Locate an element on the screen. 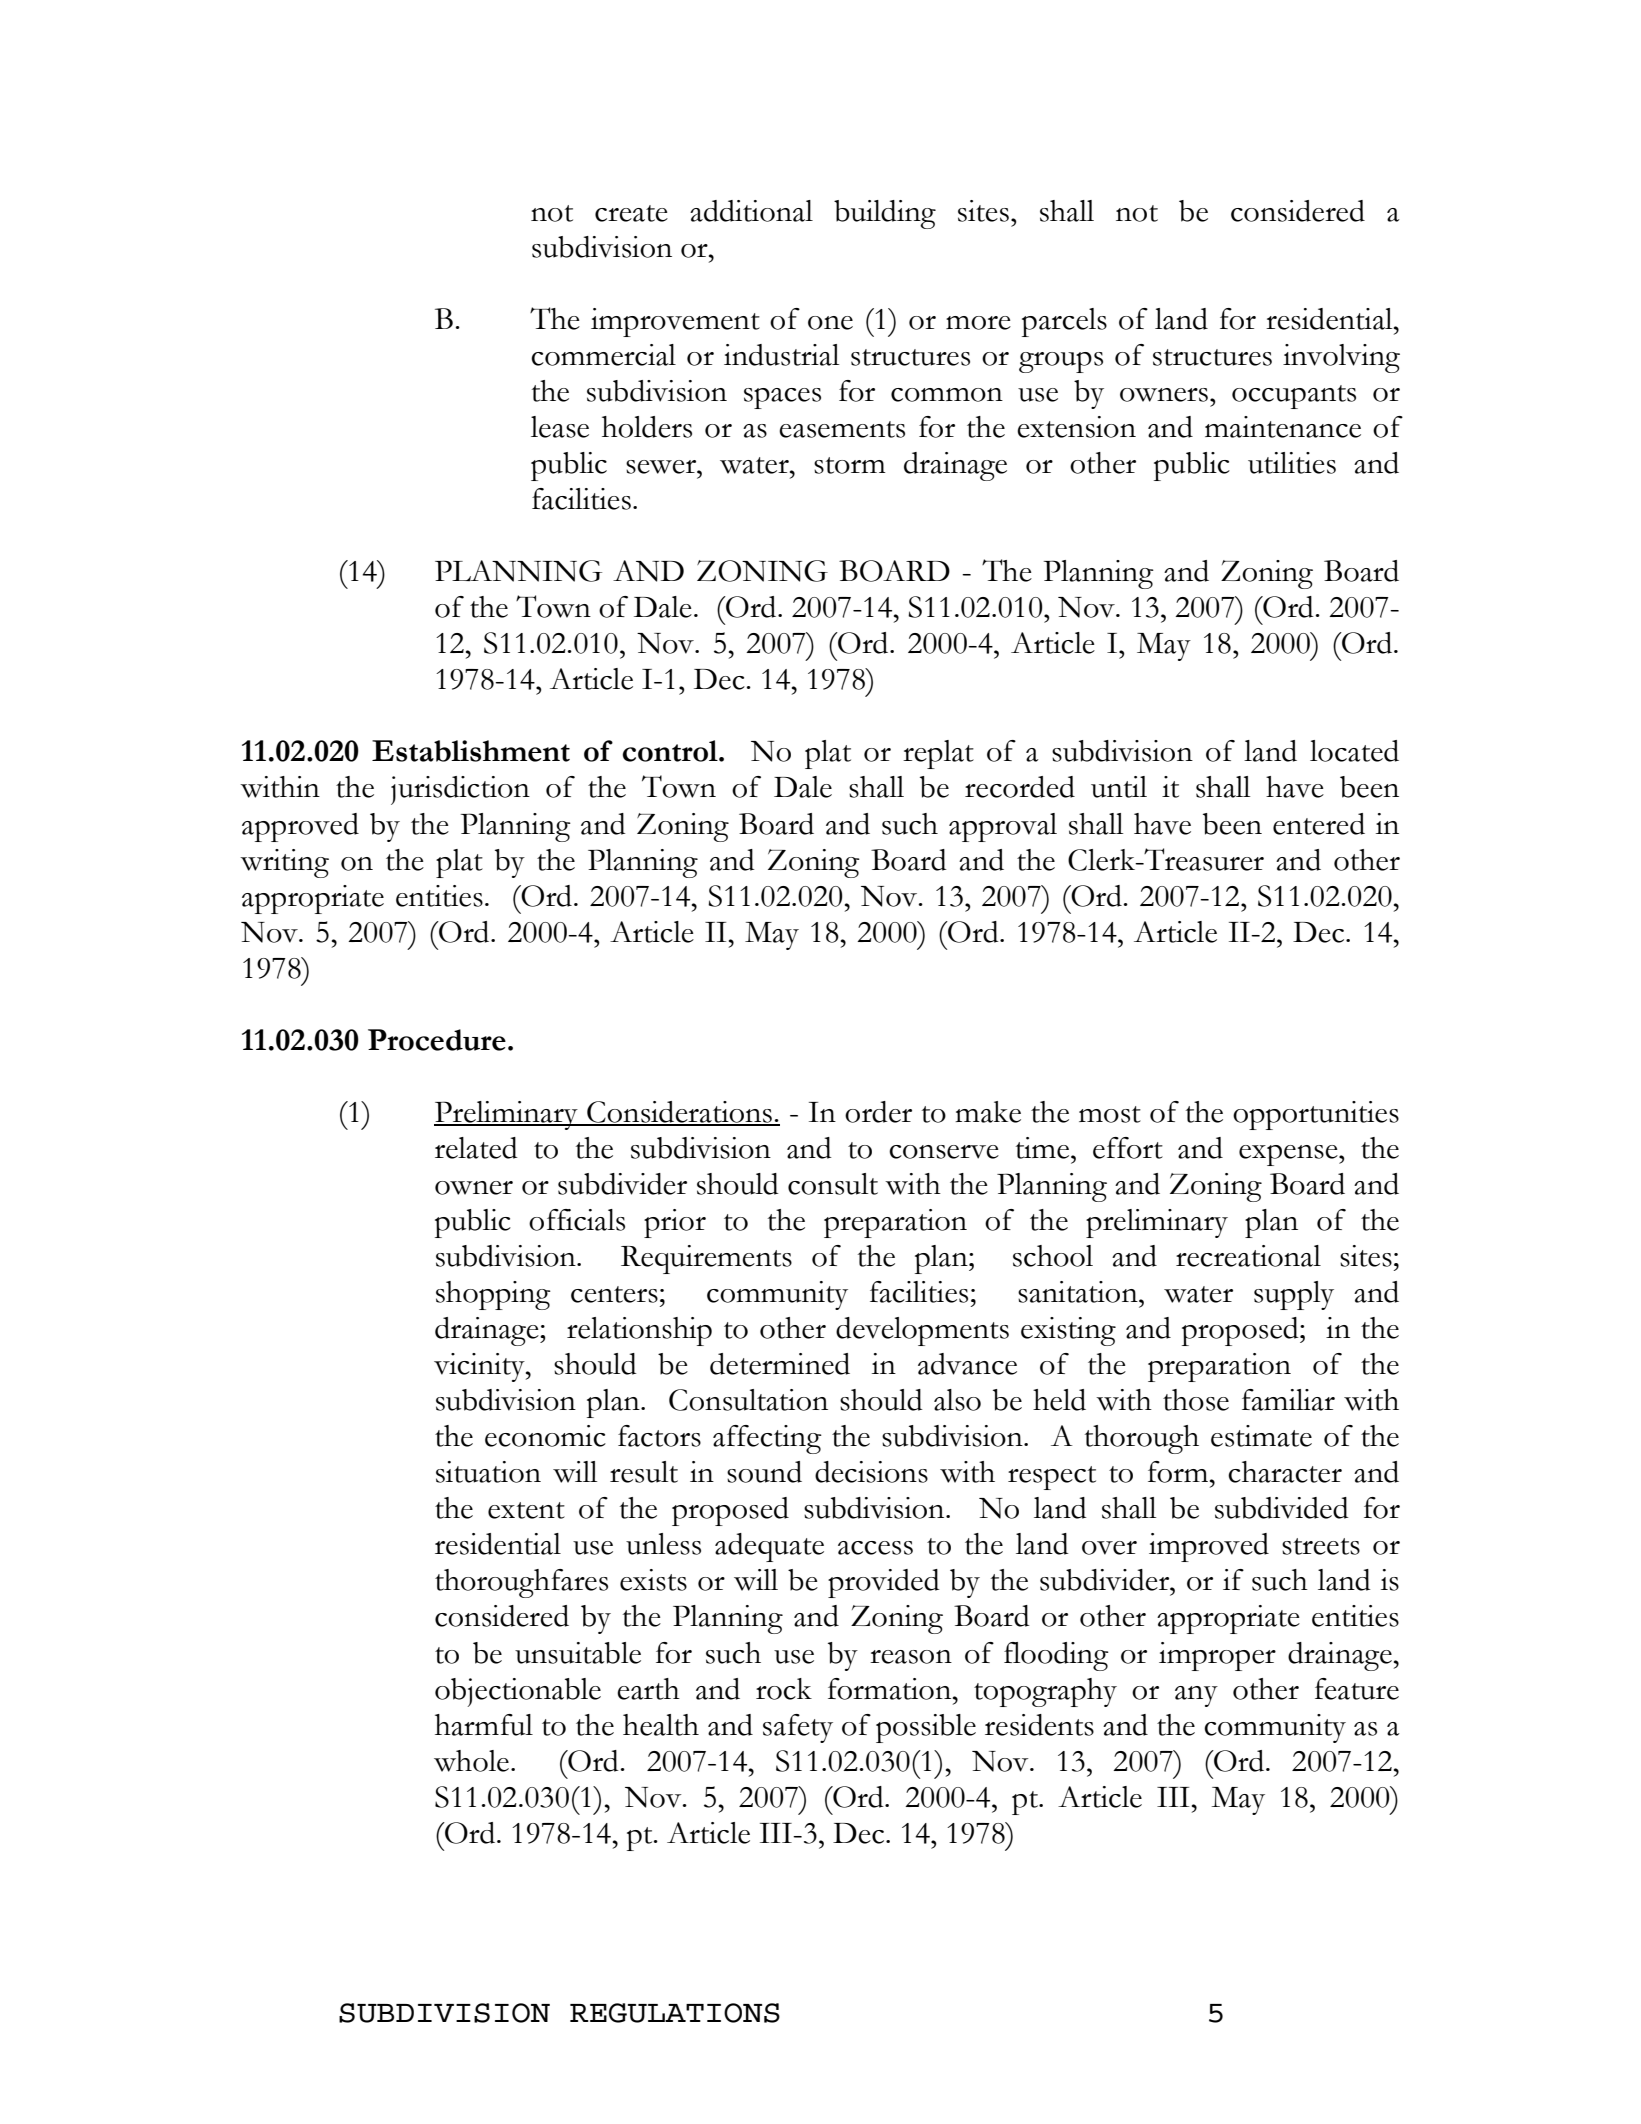 This screenshot has height=2124, width=1641. located is located at coordinates (1354, 751).
